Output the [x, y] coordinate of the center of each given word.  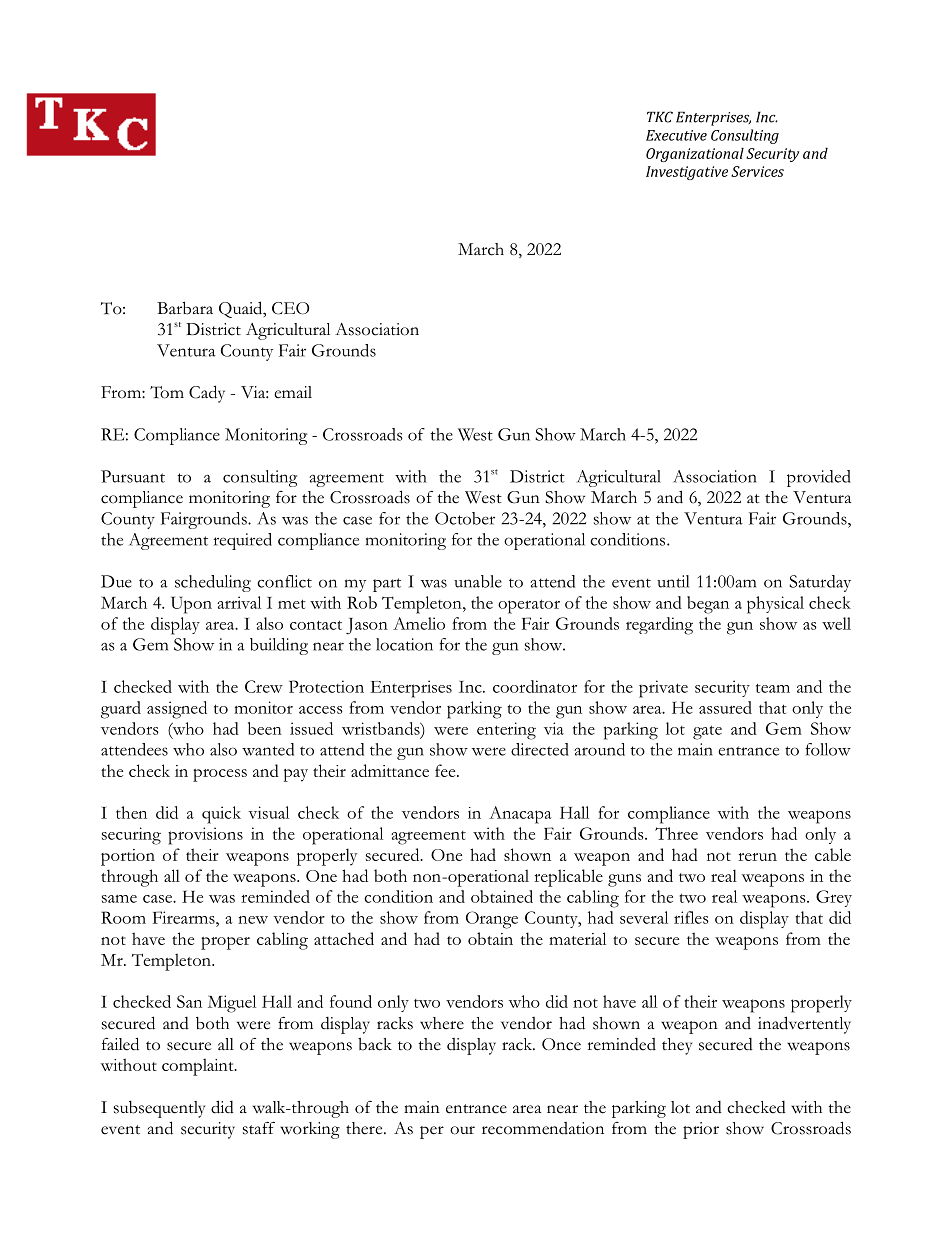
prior [701, 1130]
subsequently [159, 1109]
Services [757, 171]
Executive [676, 135]
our [462, 1130]
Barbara [185, 308]
